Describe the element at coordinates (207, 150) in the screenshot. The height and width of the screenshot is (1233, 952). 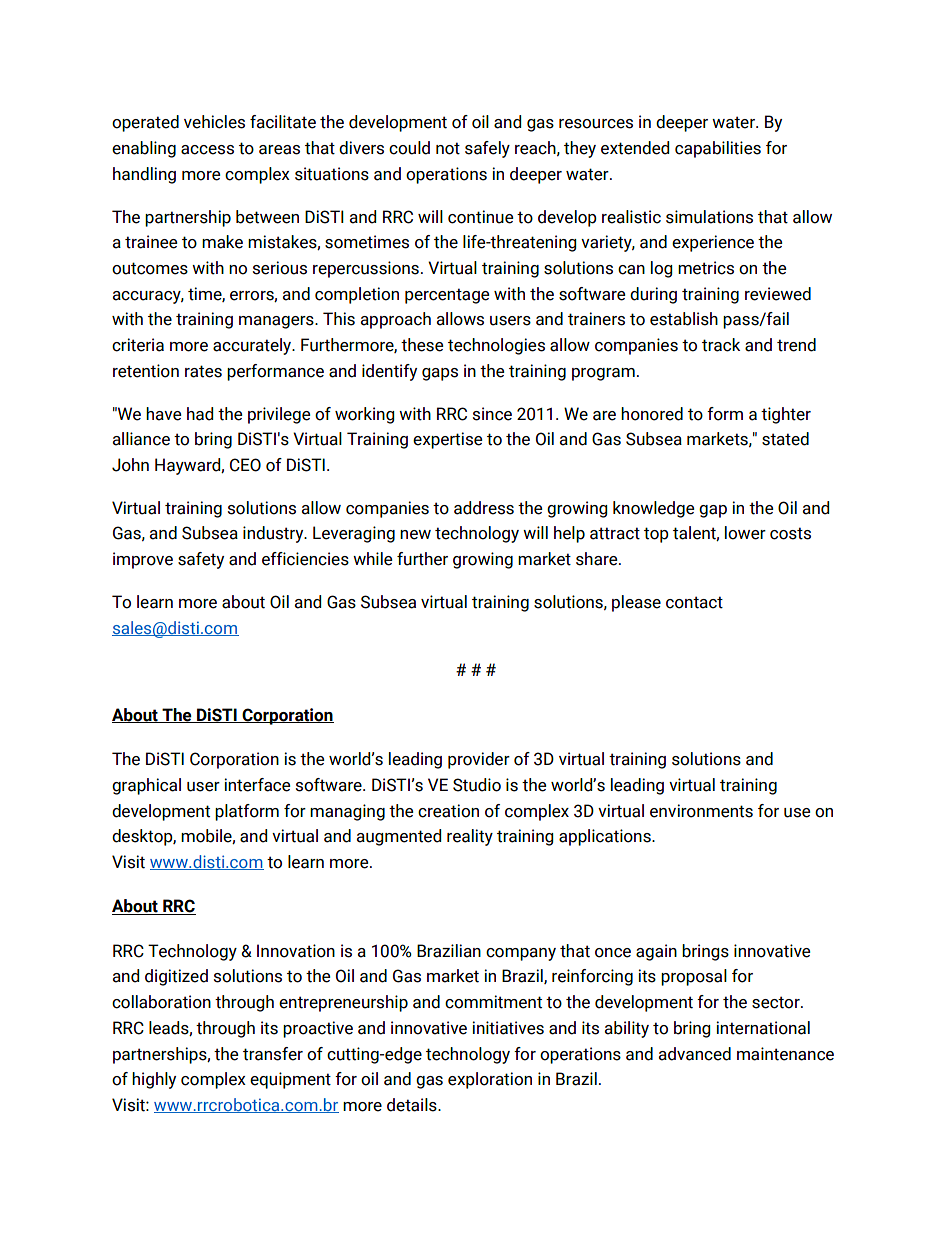
I see `access` at that location.
